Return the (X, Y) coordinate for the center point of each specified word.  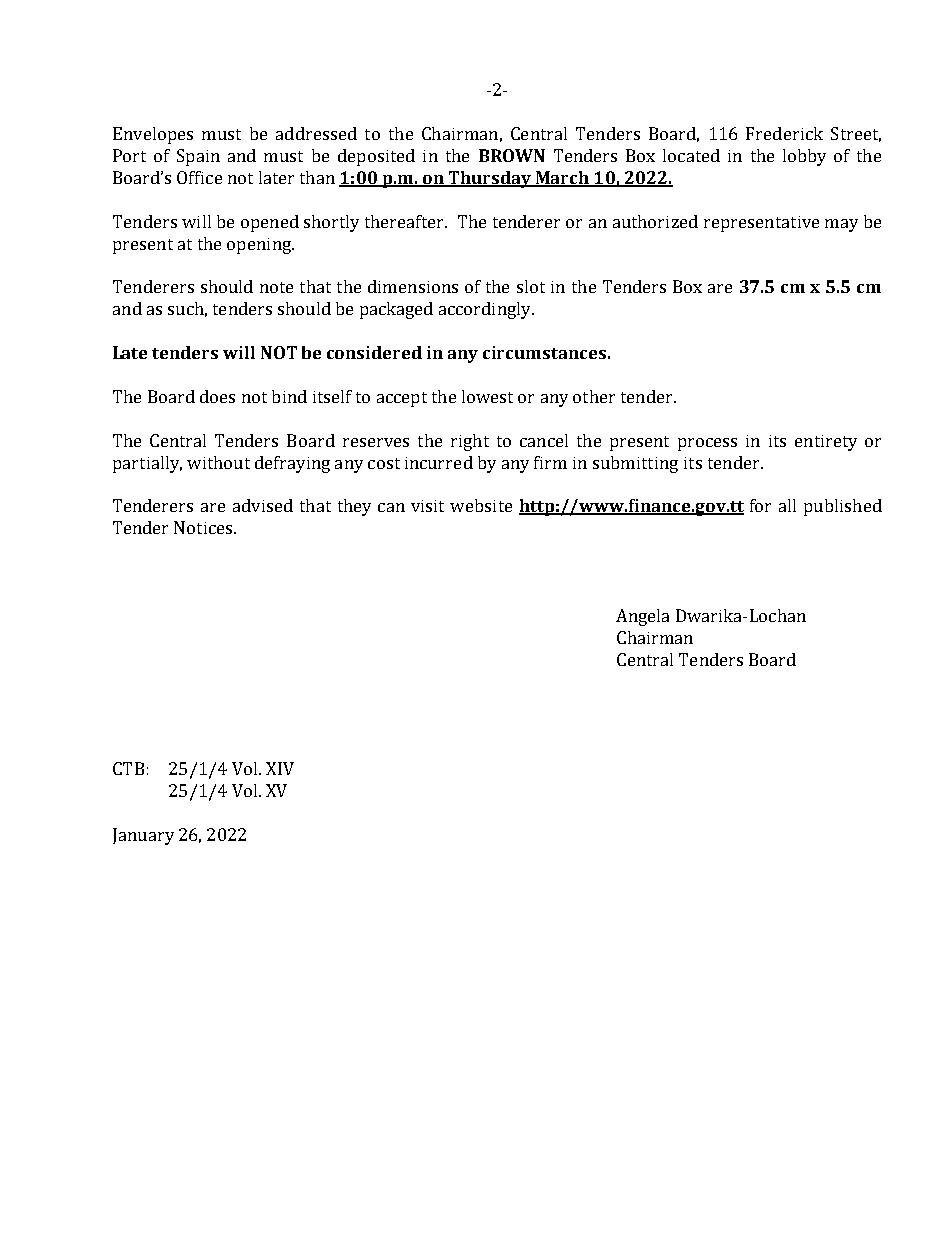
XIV (280, 768)
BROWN (512, 155)
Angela (642, 617)
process (707, 444)
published (843, 507)
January (143, 836)
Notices (204, 527)
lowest (487, 396)
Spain (198, 157)
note (276, 287)
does (217, 396)
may (841, 225)
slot (531, 286)
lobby (804, 157)
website (481, 505)
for (760, 505)
